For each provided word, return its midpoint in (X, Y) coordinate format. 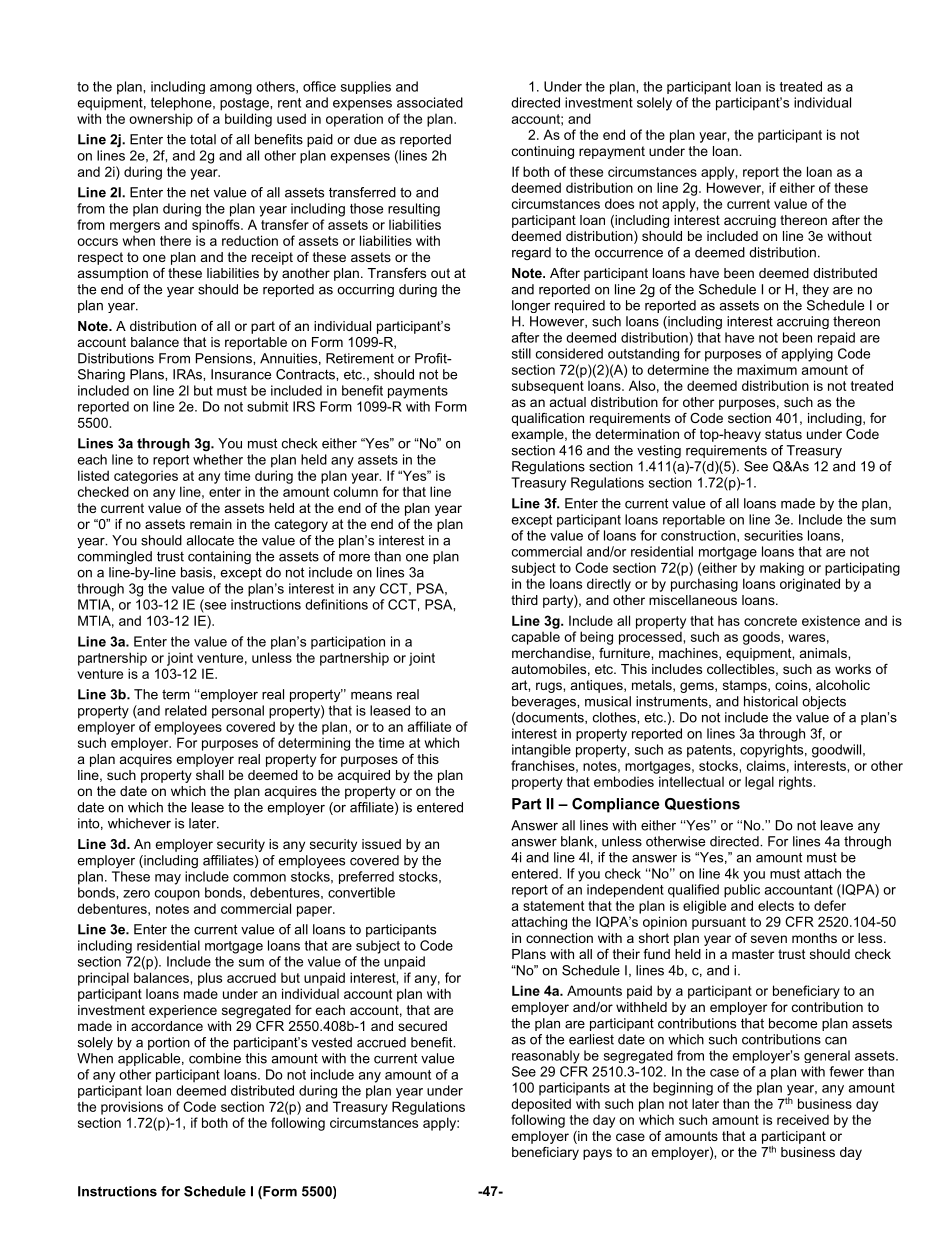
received (803, 1119)
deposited (541, 1105)
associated (430, 102)
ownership (161, 120)
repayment (612, 152)
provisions (132, 1108)
